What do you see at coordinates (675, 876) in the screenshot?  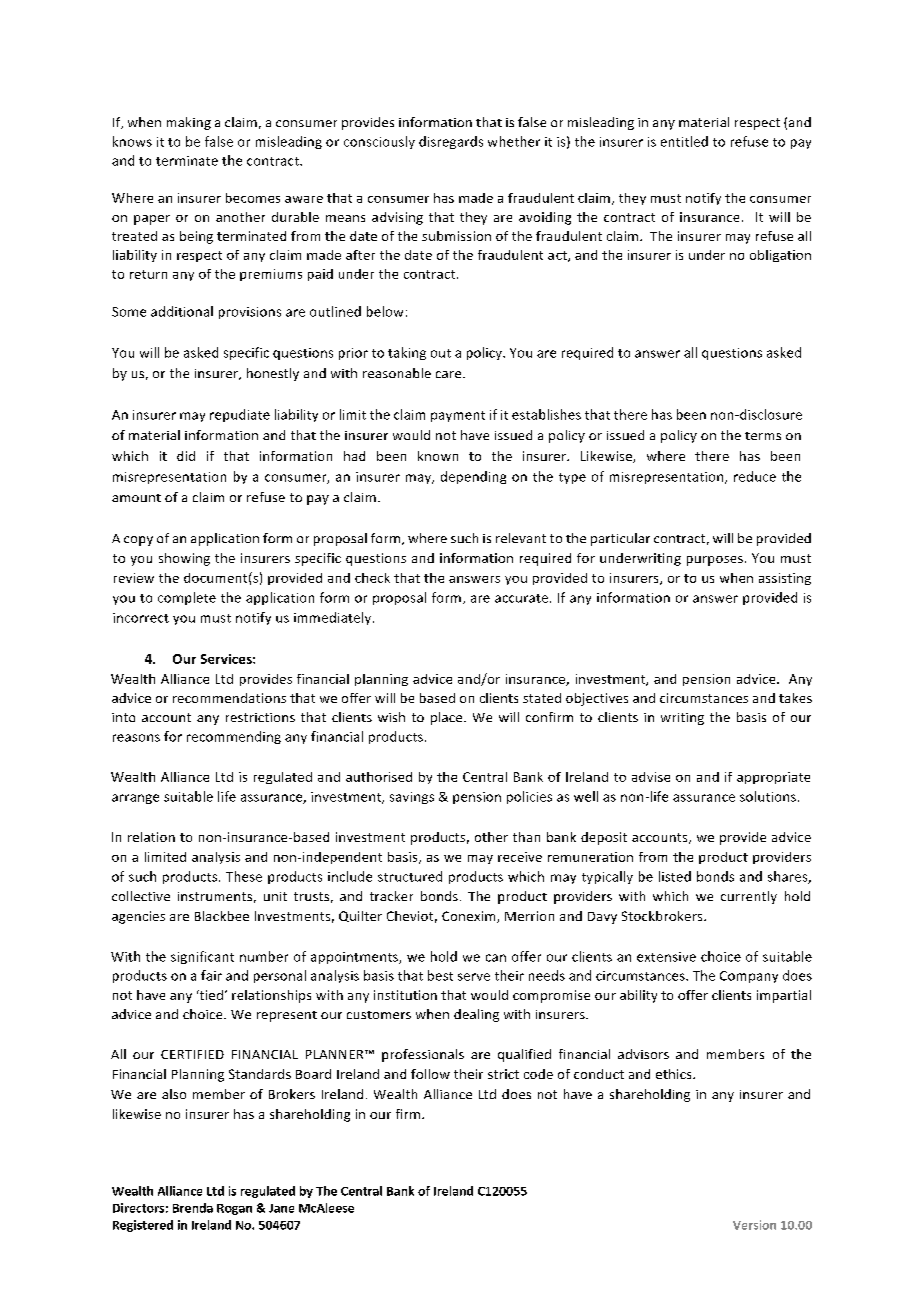 I see `listed` at bounding box center [675, 876].
